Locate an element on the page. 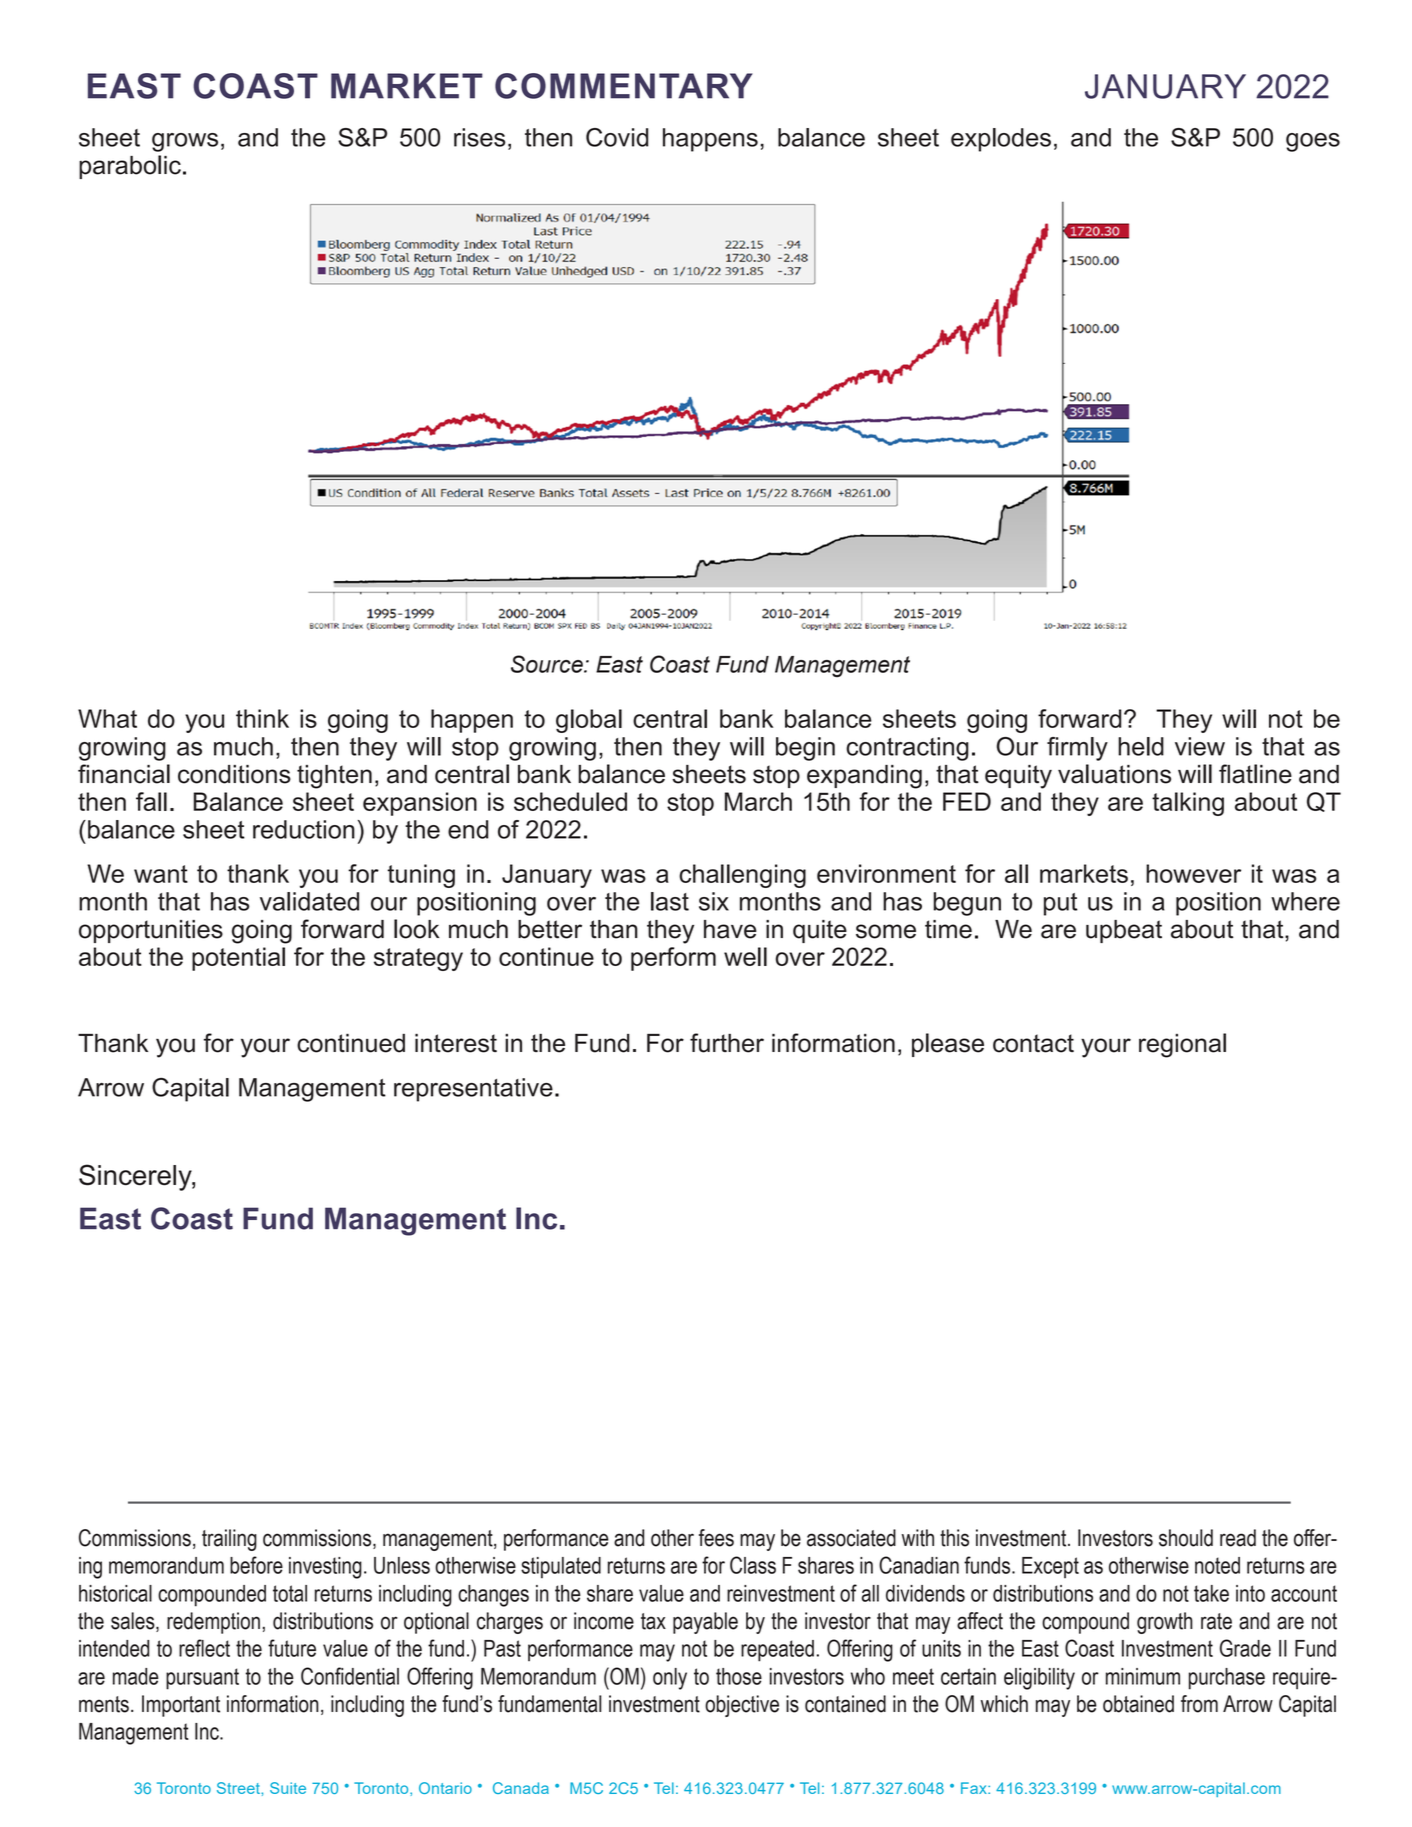 The width and height of the image is (1412, 1827). Covid is located at coordinates (617, 137).
